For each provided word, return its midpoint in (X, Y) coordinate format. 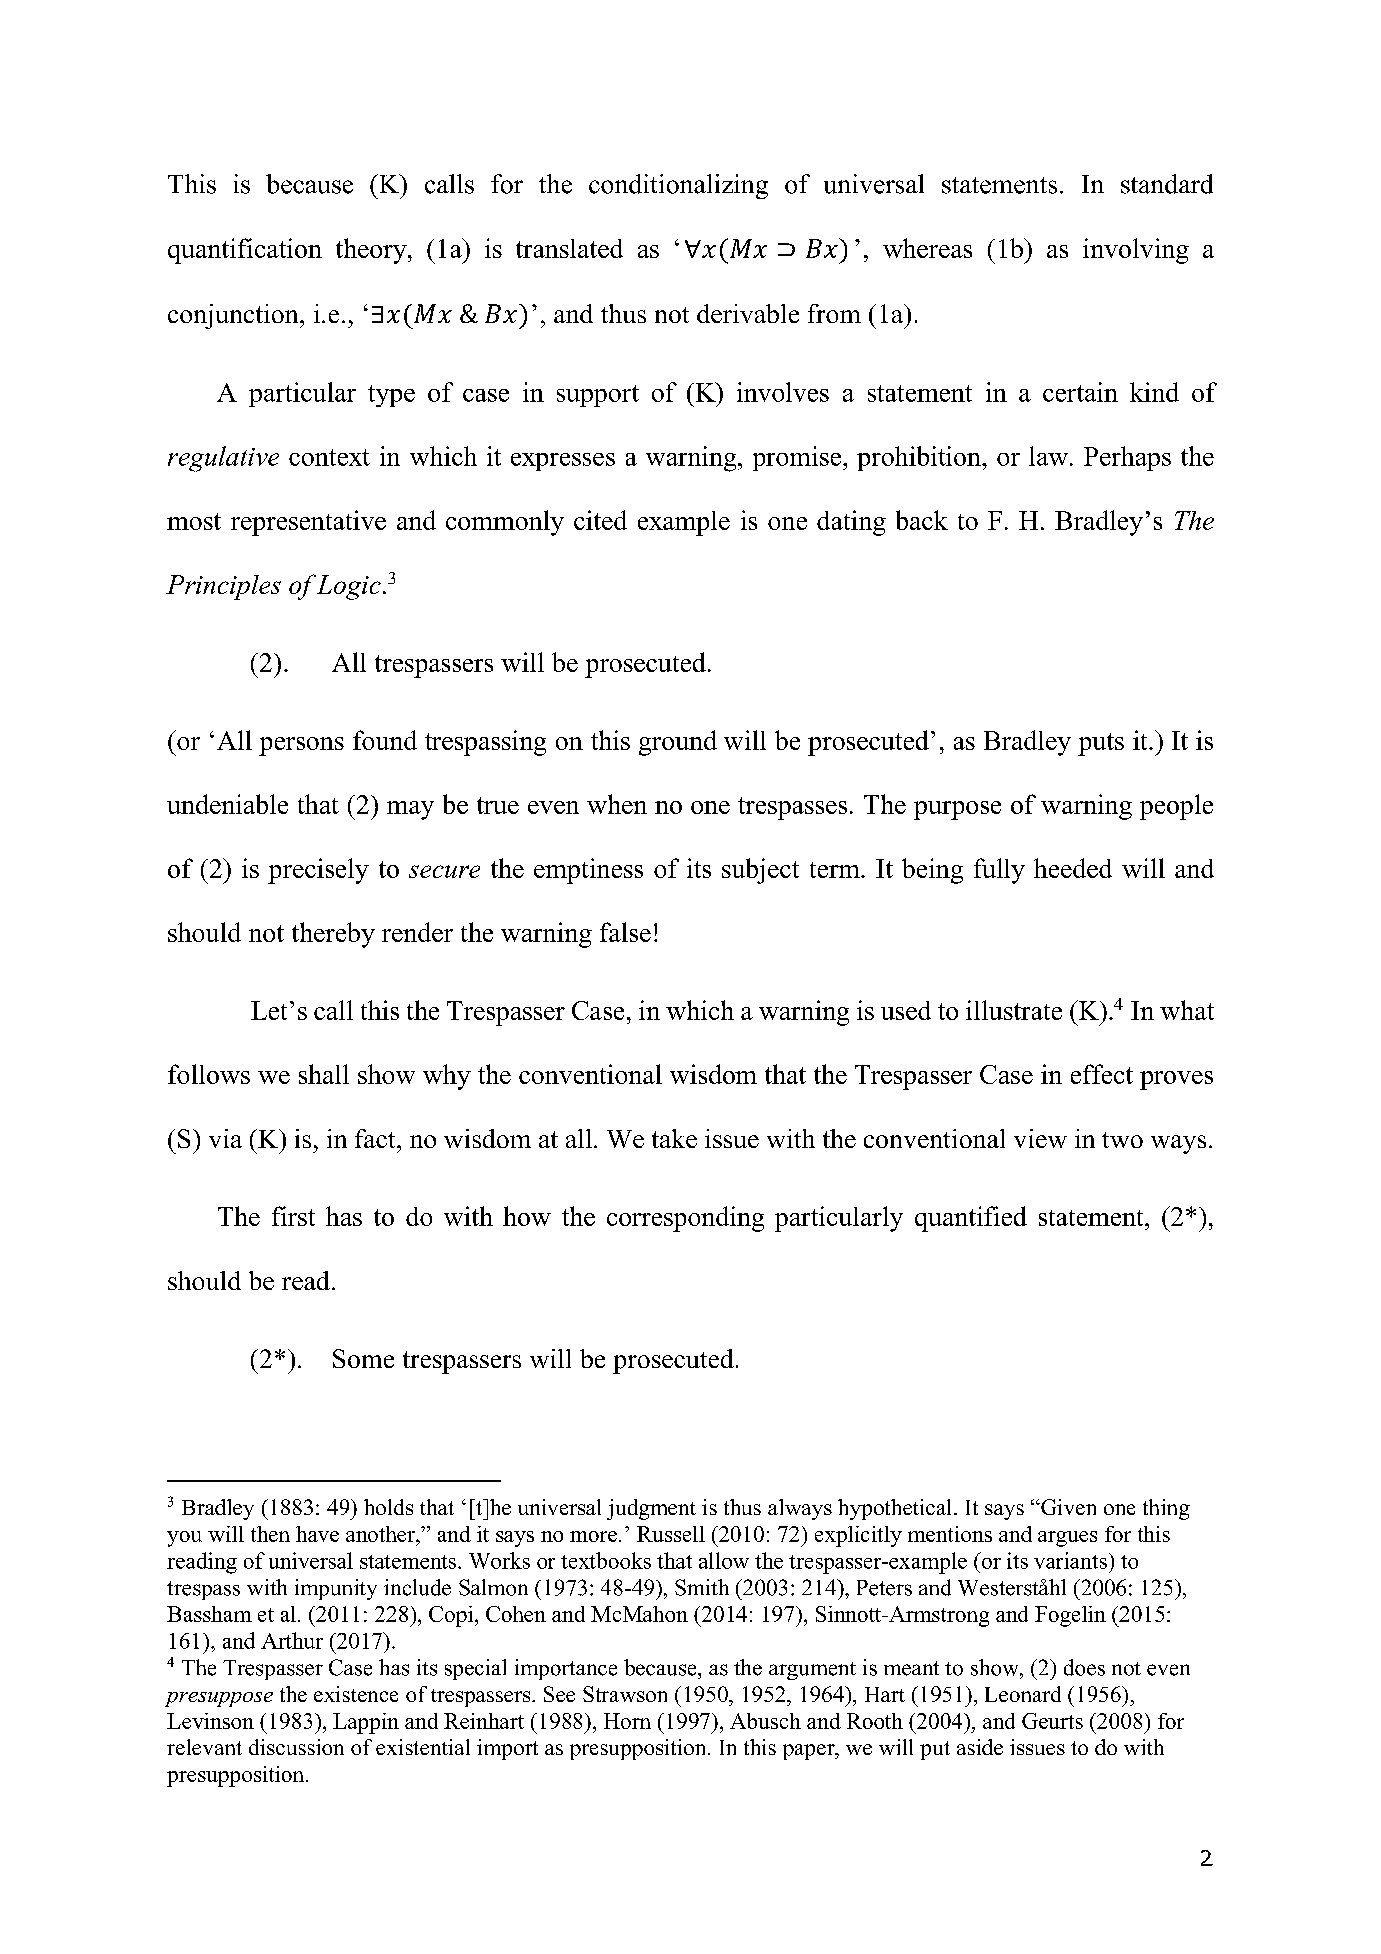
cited (600, 520)
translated (569, 248)
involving (1136, 251)
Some (363, 1358)
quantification (245, 251)
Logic (349, 587)
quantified (971, 1219)
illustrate (1014, 1010)
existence (356, 1694)
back (922, 520)
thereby (333, 935)
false (625, 932)
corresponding (685, 1219)
